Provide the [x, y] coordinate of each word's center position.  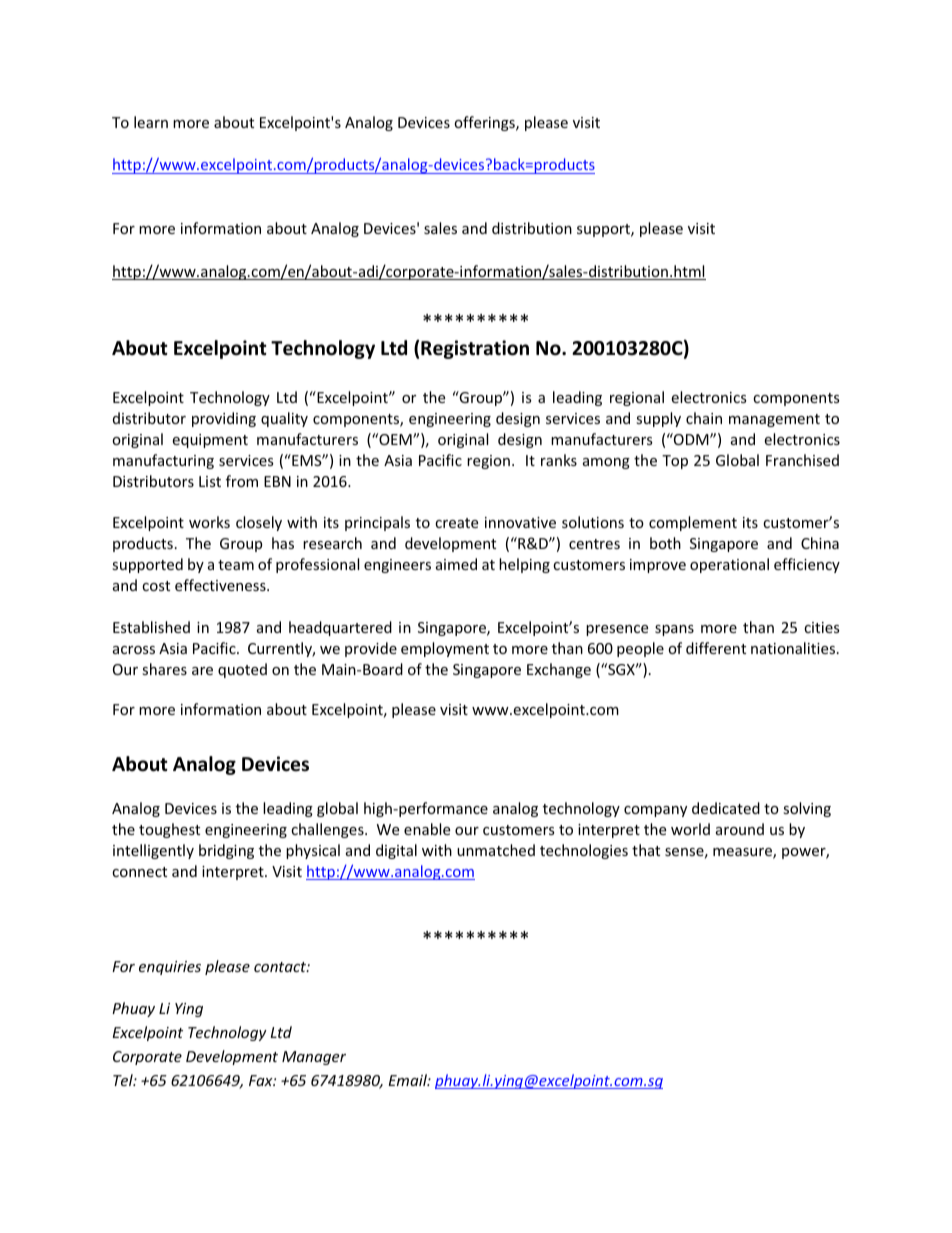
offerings [485, 123]
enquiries [170, 968]
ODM [691, 439]
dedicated [726, 808]
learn [151, 122]
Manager [314, 1058]
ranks [559, 460]
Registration [475, 349]
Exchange [559, 670]
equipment [210, 441]
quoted [242, 670]
